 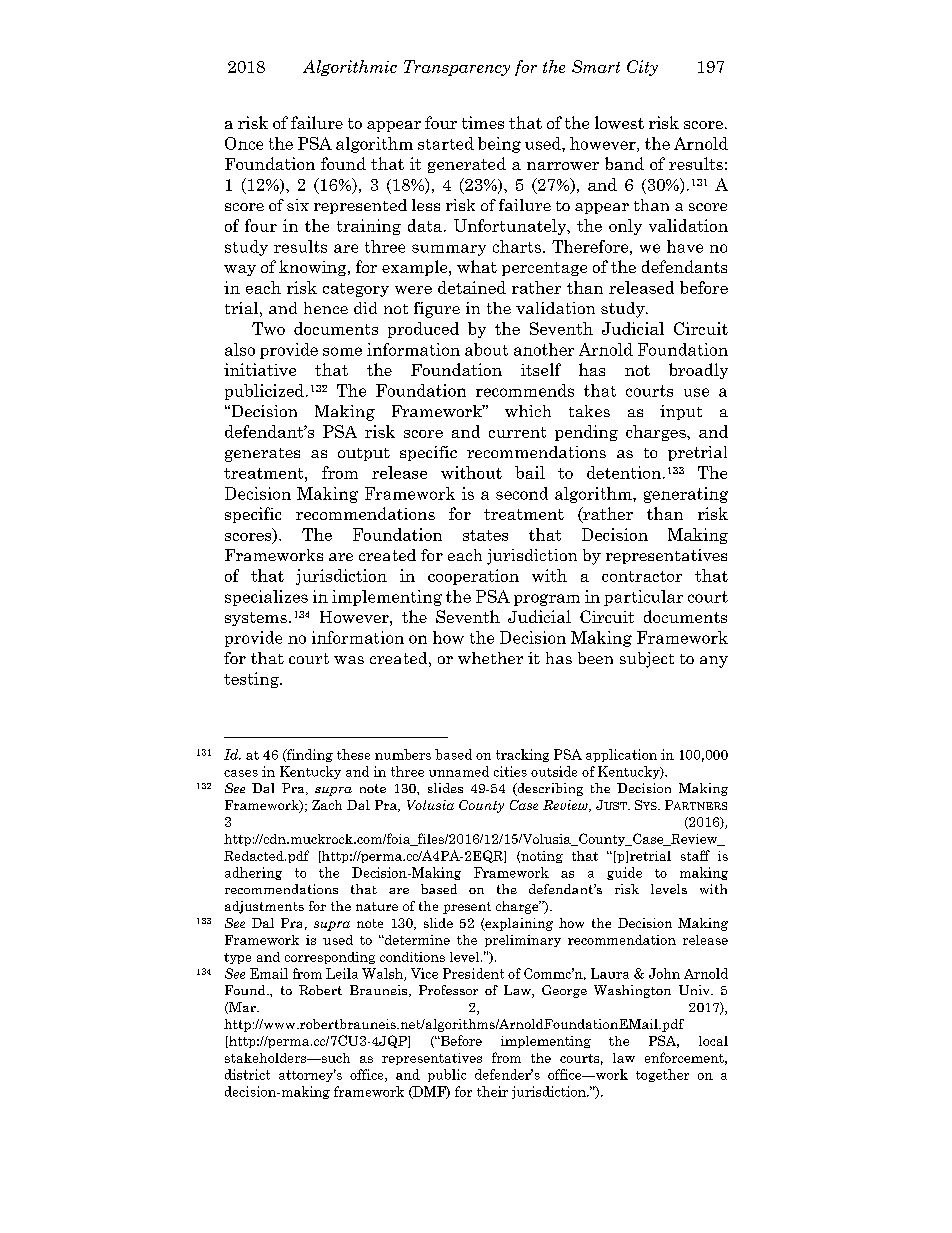 I want to click on district, so click(x=247, y=1074).
